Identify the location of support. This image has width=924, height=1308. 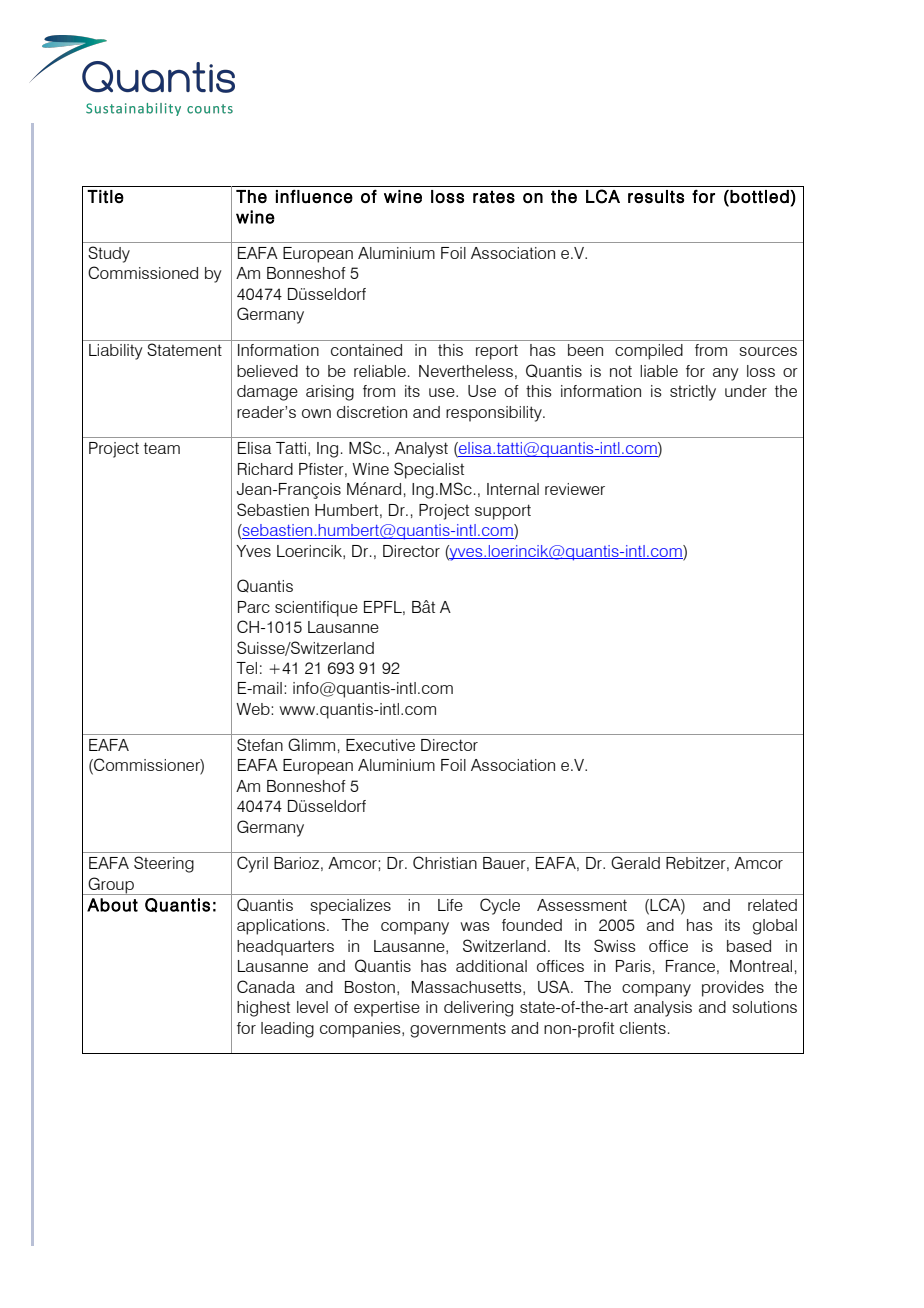
(503, 512).
